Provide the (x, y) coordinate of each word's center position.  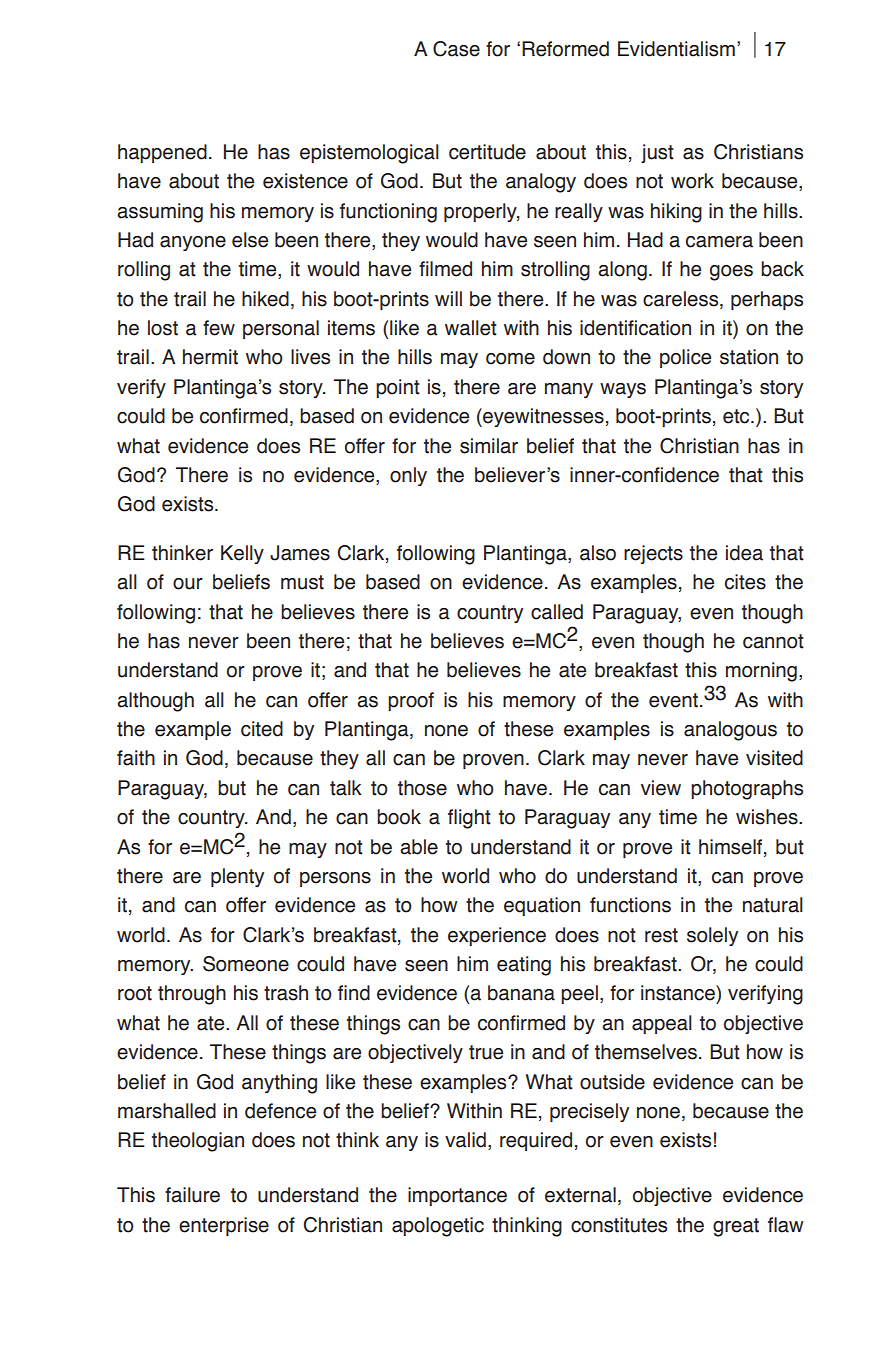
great (736, 1227)
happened (162, 153)
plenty (237, 877)
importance (457, 1196)
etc (737, 416)
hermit (210, 357)
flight (469, 819)
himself (732, 847)
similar (489, 446)
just (657, 153)
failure (192, 1195)
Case (456, 49)
